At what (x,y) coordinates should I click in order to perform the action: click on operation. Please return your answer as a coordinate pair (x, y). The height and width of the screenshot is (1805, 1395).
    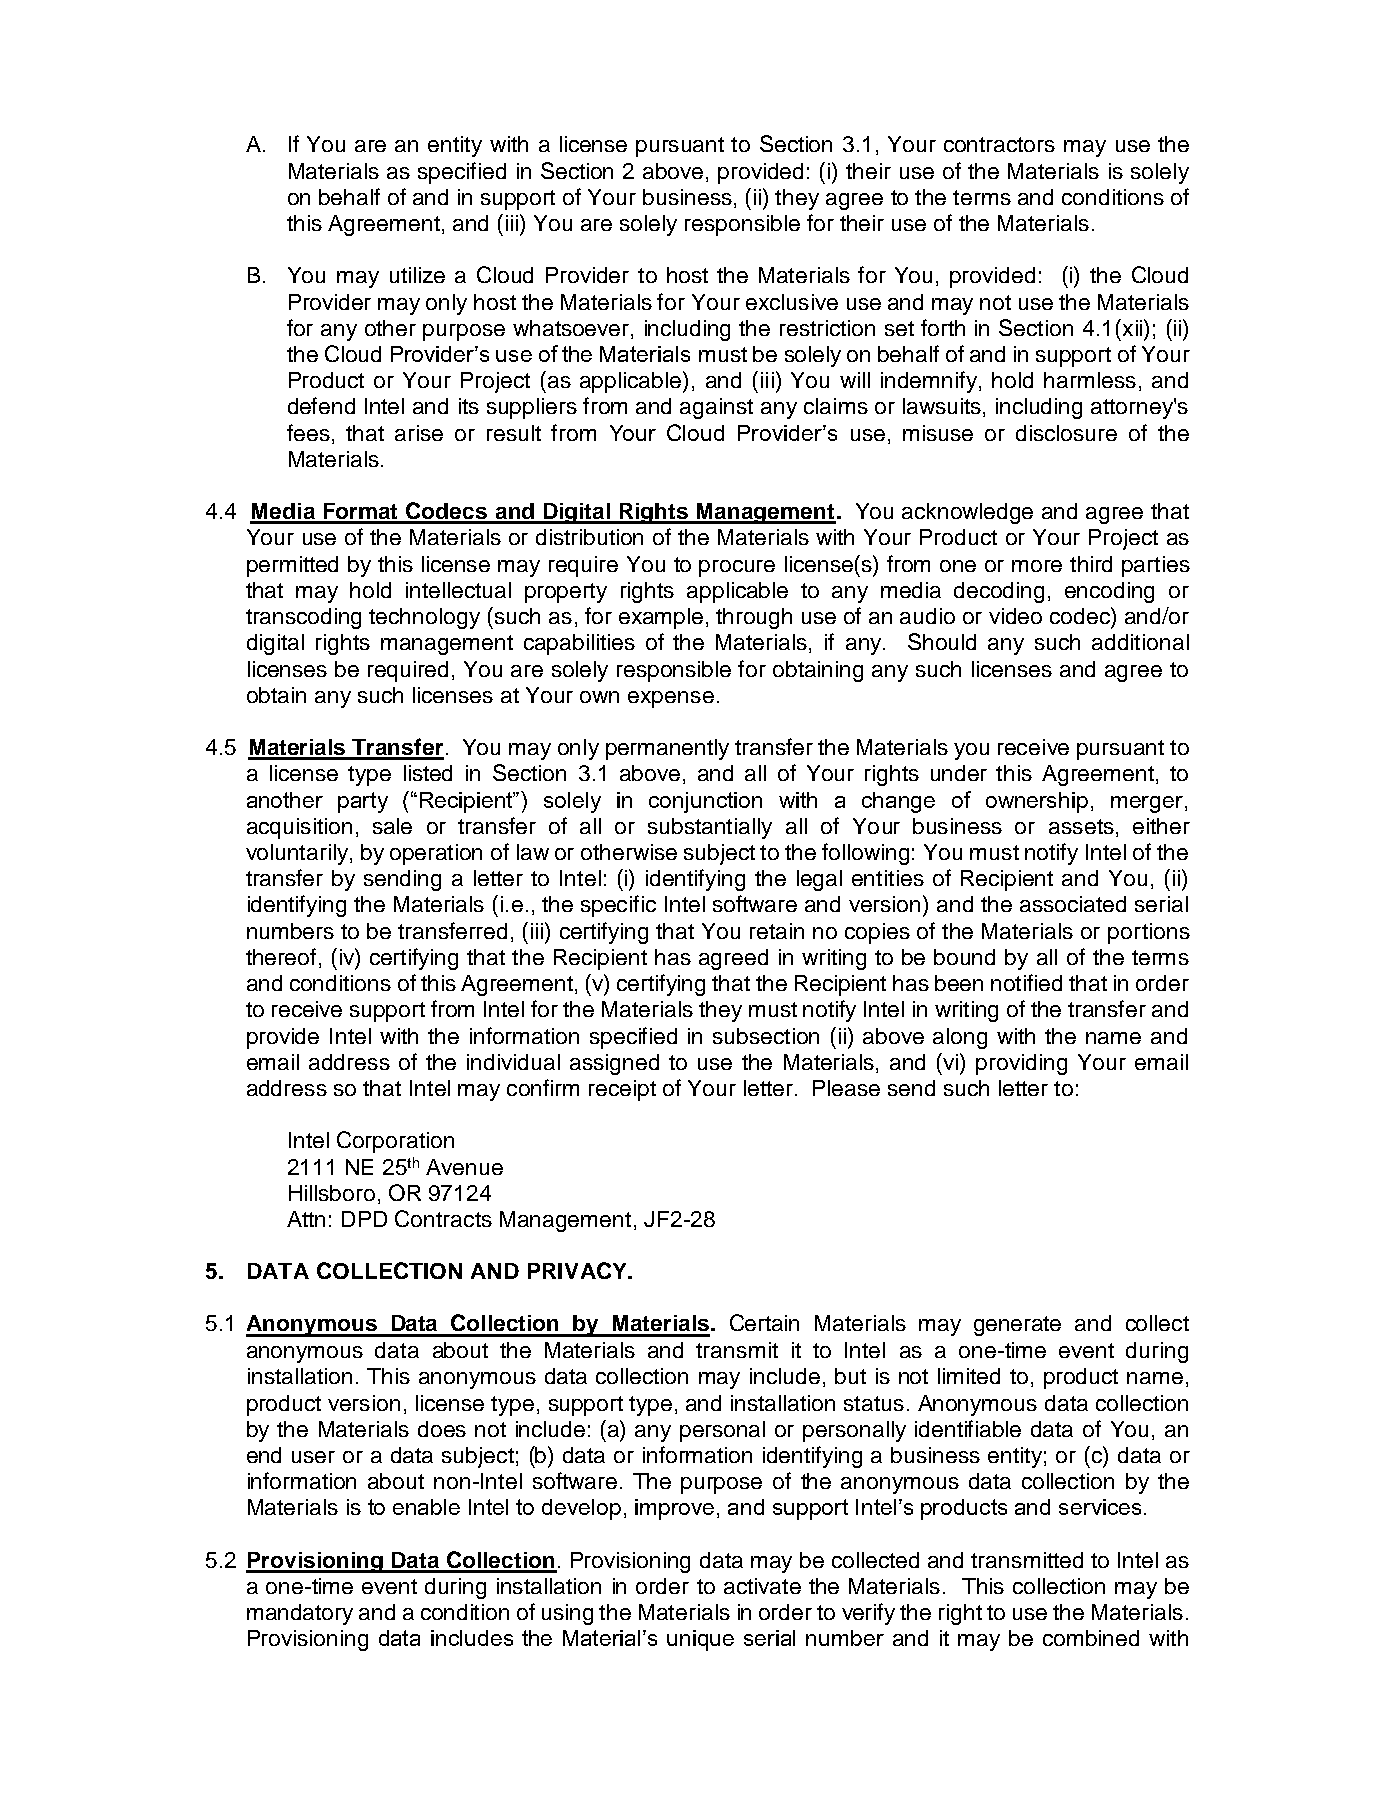
    Looking at the image, I should click on (436, 854).
